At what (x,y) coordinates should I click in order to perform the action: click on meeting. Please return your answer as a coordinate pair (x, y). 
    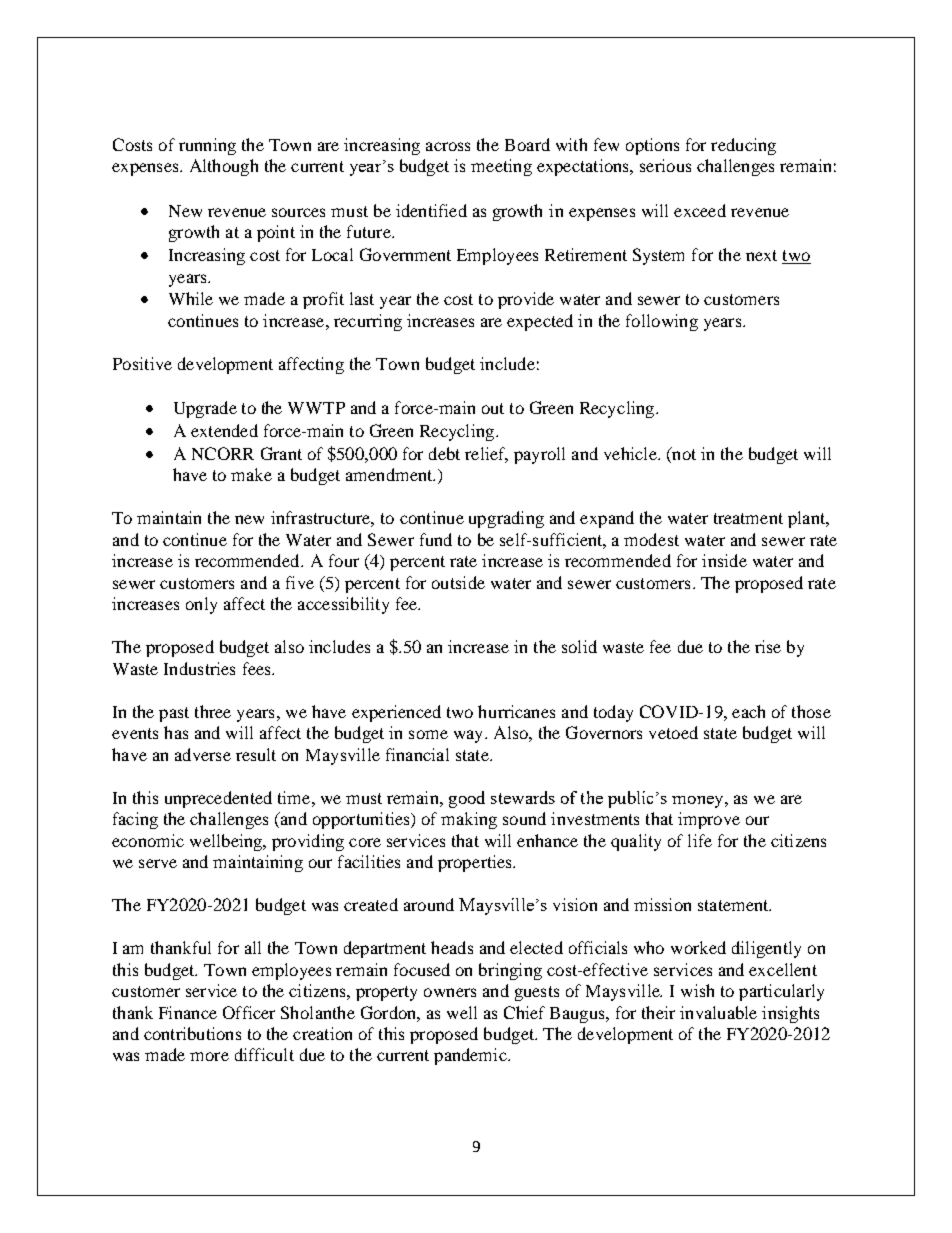
    Looking at the image, I should click on (501, 167).
